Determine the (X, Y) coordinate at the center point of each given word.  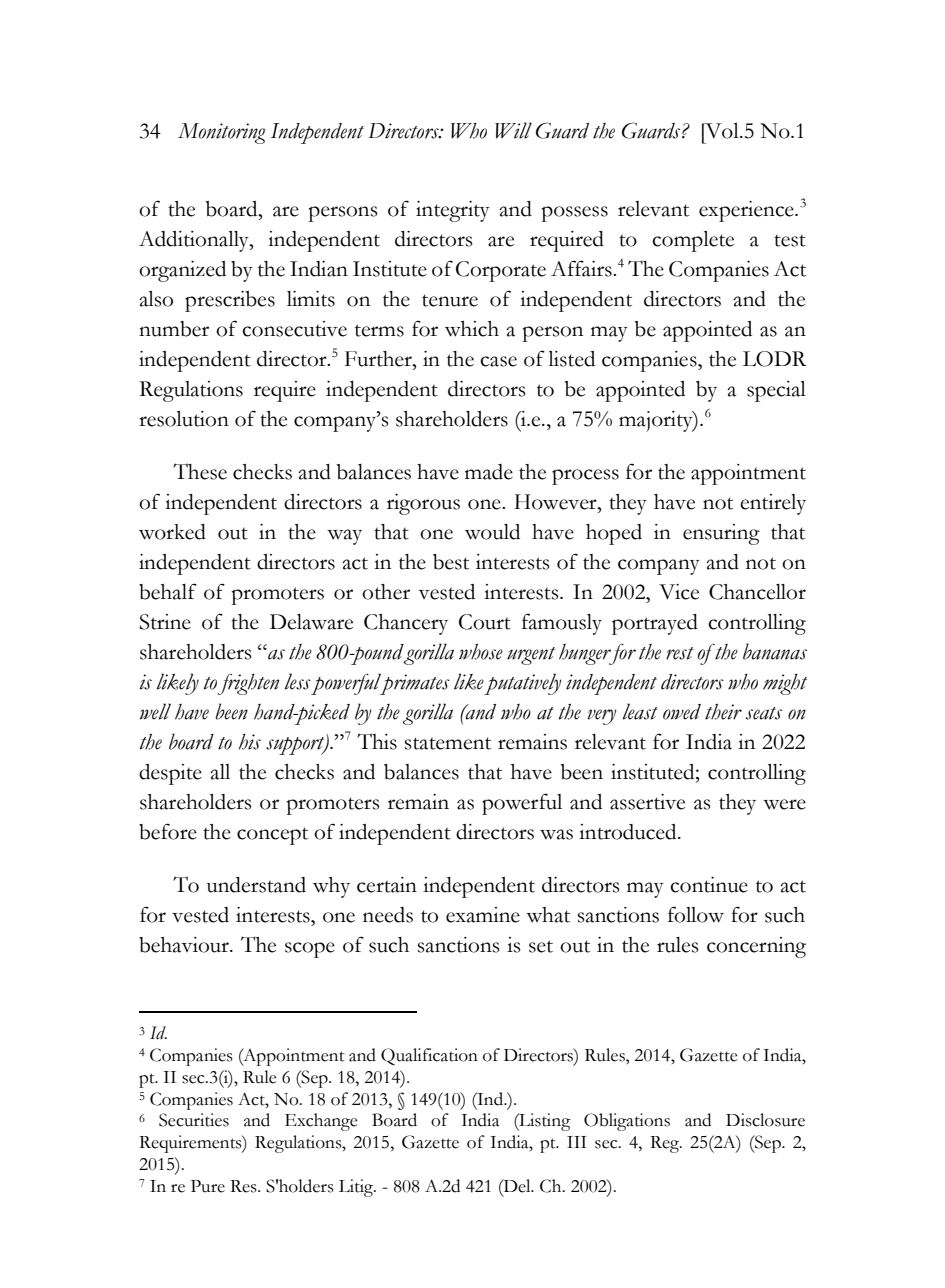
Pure (208, 1186)
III (576, 1142)
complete (693, 241)
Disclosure (765, 1120)
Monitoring (222, 133)
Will (513, 130)
